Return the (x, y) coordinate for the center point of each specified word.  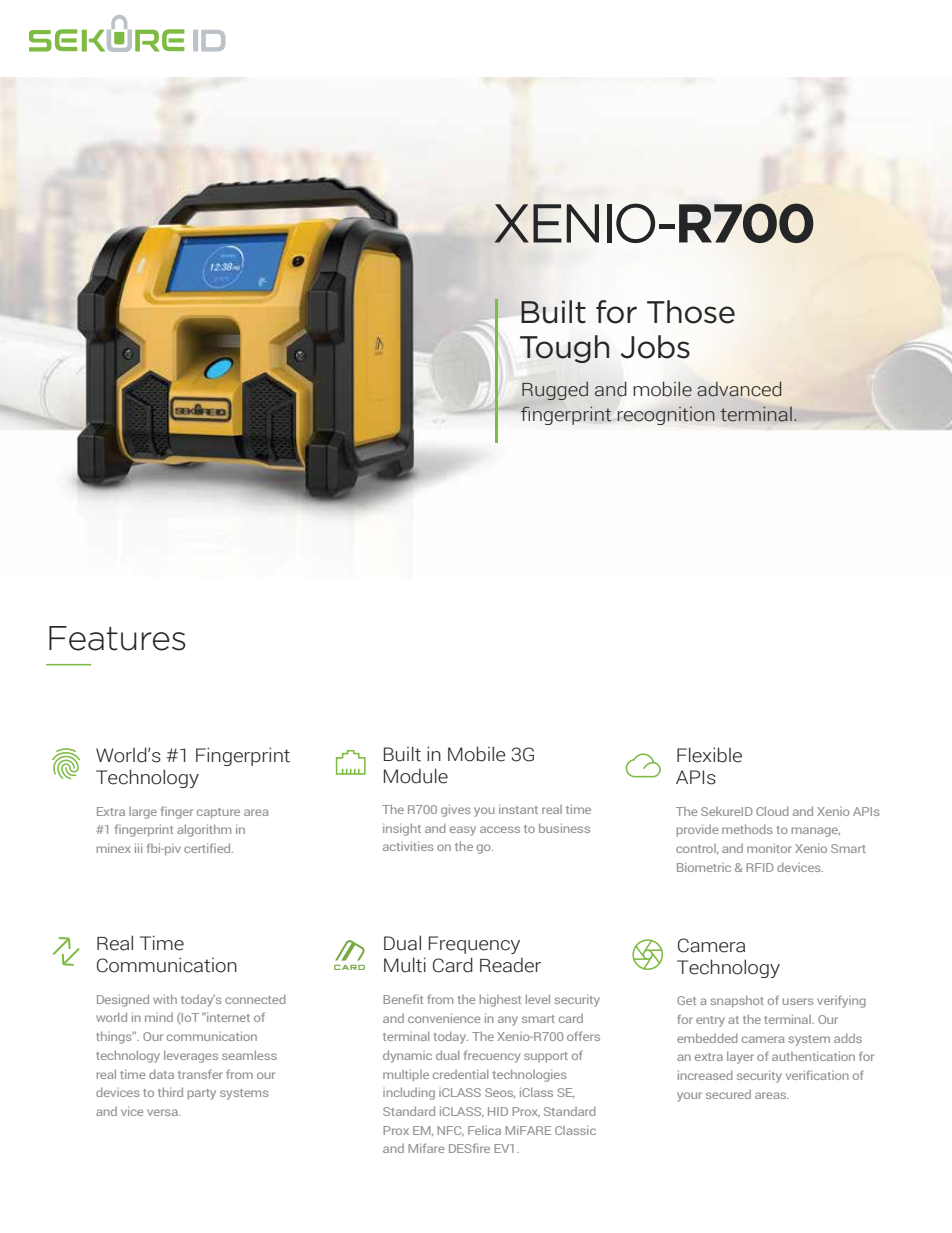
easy (463, 831)
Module (416, 776)
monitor (769, 848)
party (202, 1094)
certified (208, 848)
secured (728, 1094)
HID (498, 1111)
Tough (564, 349)
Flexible (709, 755)
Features (117, 638)
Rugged (555, 391)
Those (691, 312)
